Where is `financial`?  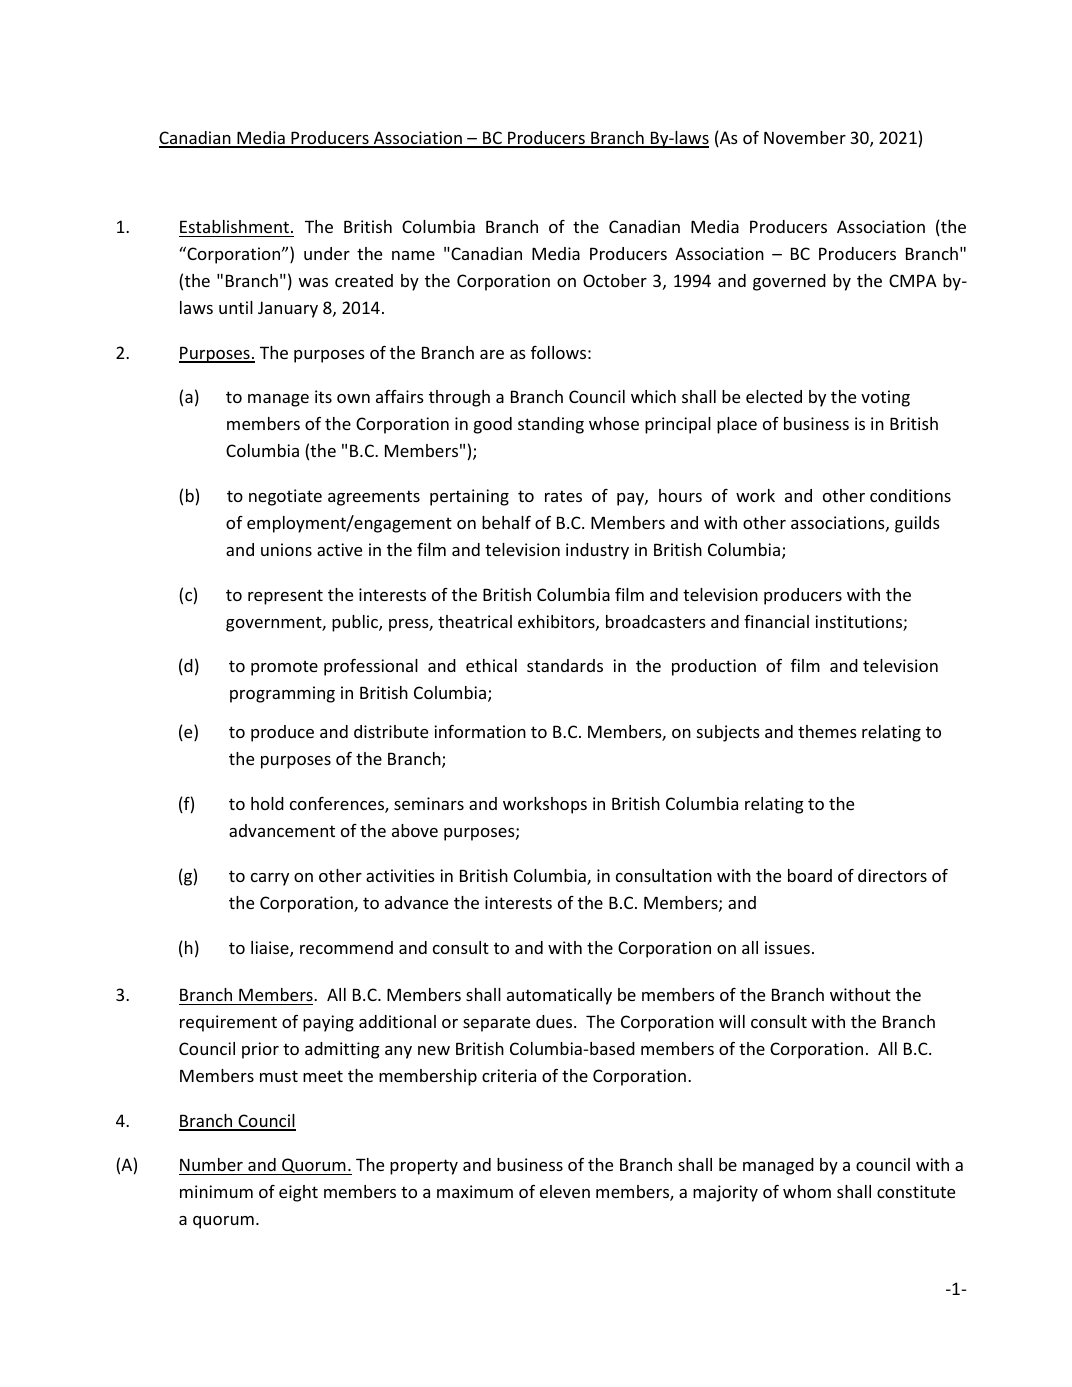
financial is located at coordinates (776, 621).
